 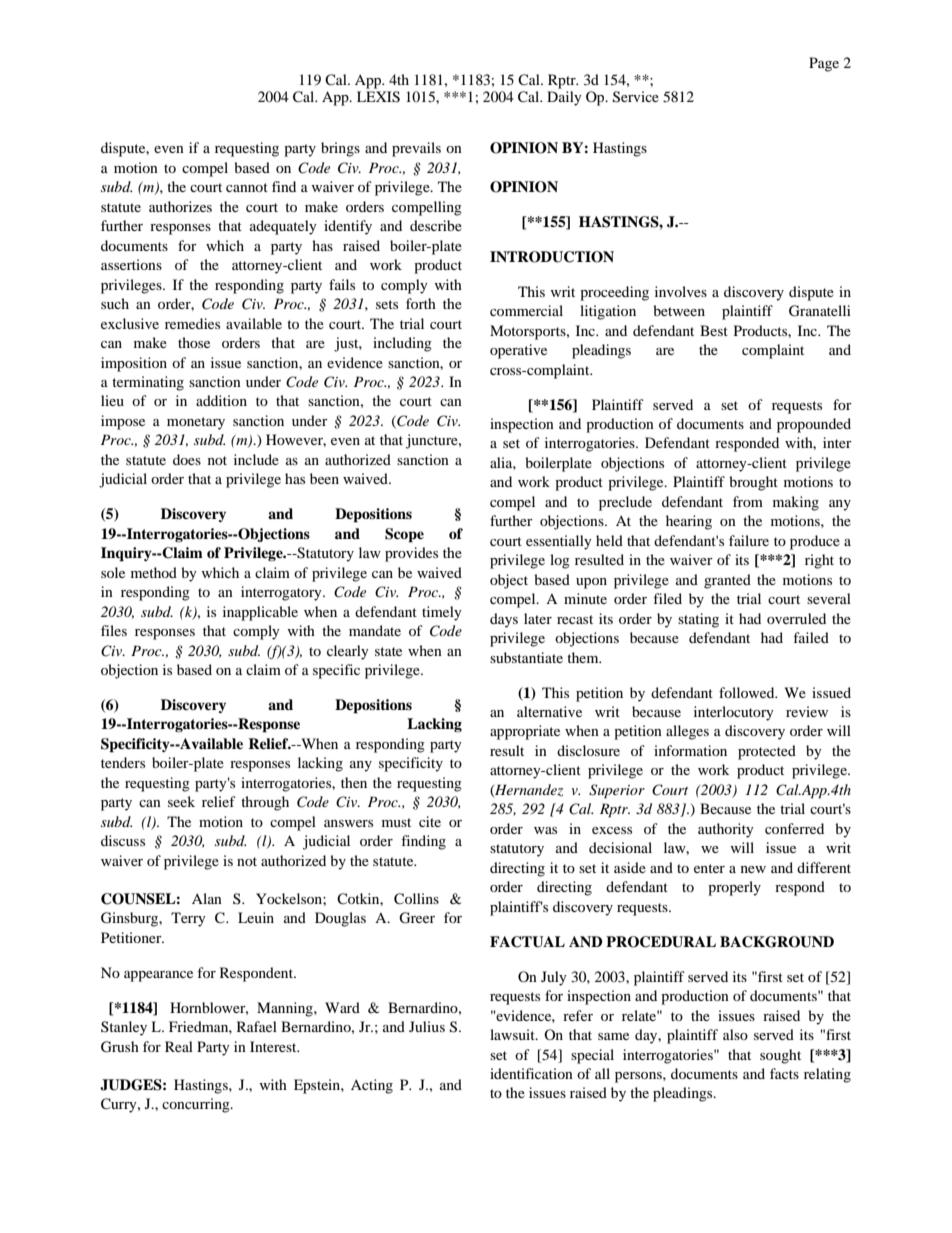 I want to click on granted, so click(x=727, y=581).
